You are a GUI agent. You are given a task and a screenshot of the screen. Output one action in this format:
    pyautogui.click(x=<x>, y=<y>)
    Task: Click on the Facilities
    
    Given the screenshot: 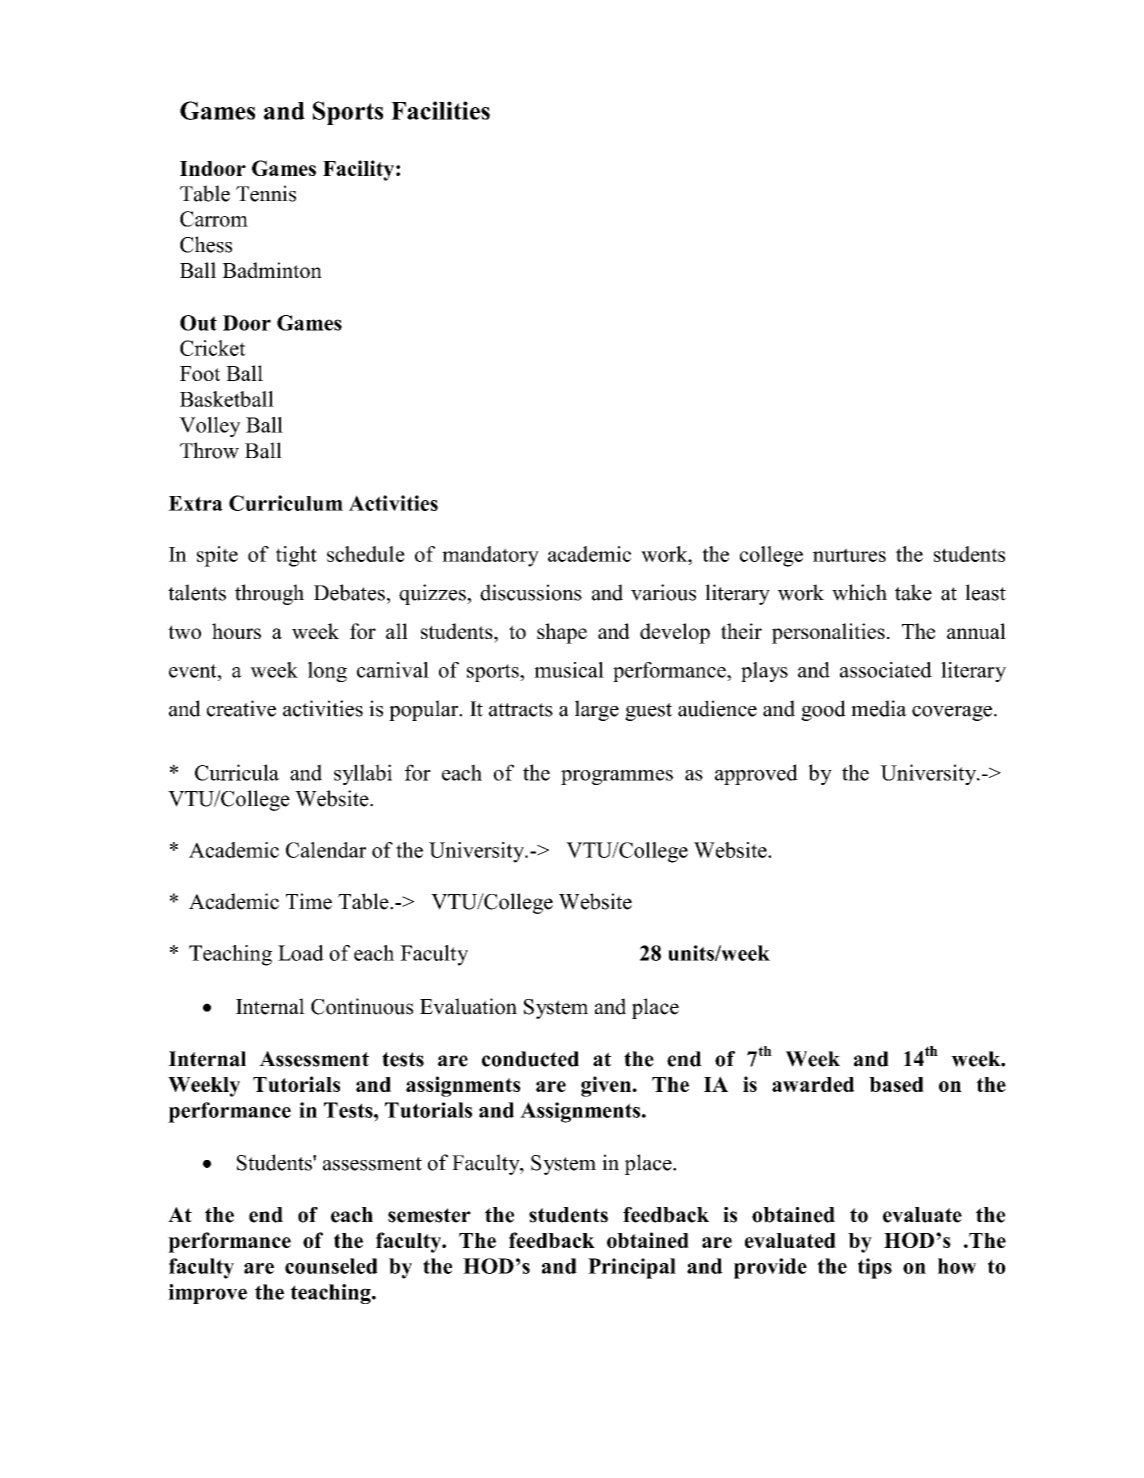 What is the action you would take?
    pyautogui.click(x=440, y=110)
